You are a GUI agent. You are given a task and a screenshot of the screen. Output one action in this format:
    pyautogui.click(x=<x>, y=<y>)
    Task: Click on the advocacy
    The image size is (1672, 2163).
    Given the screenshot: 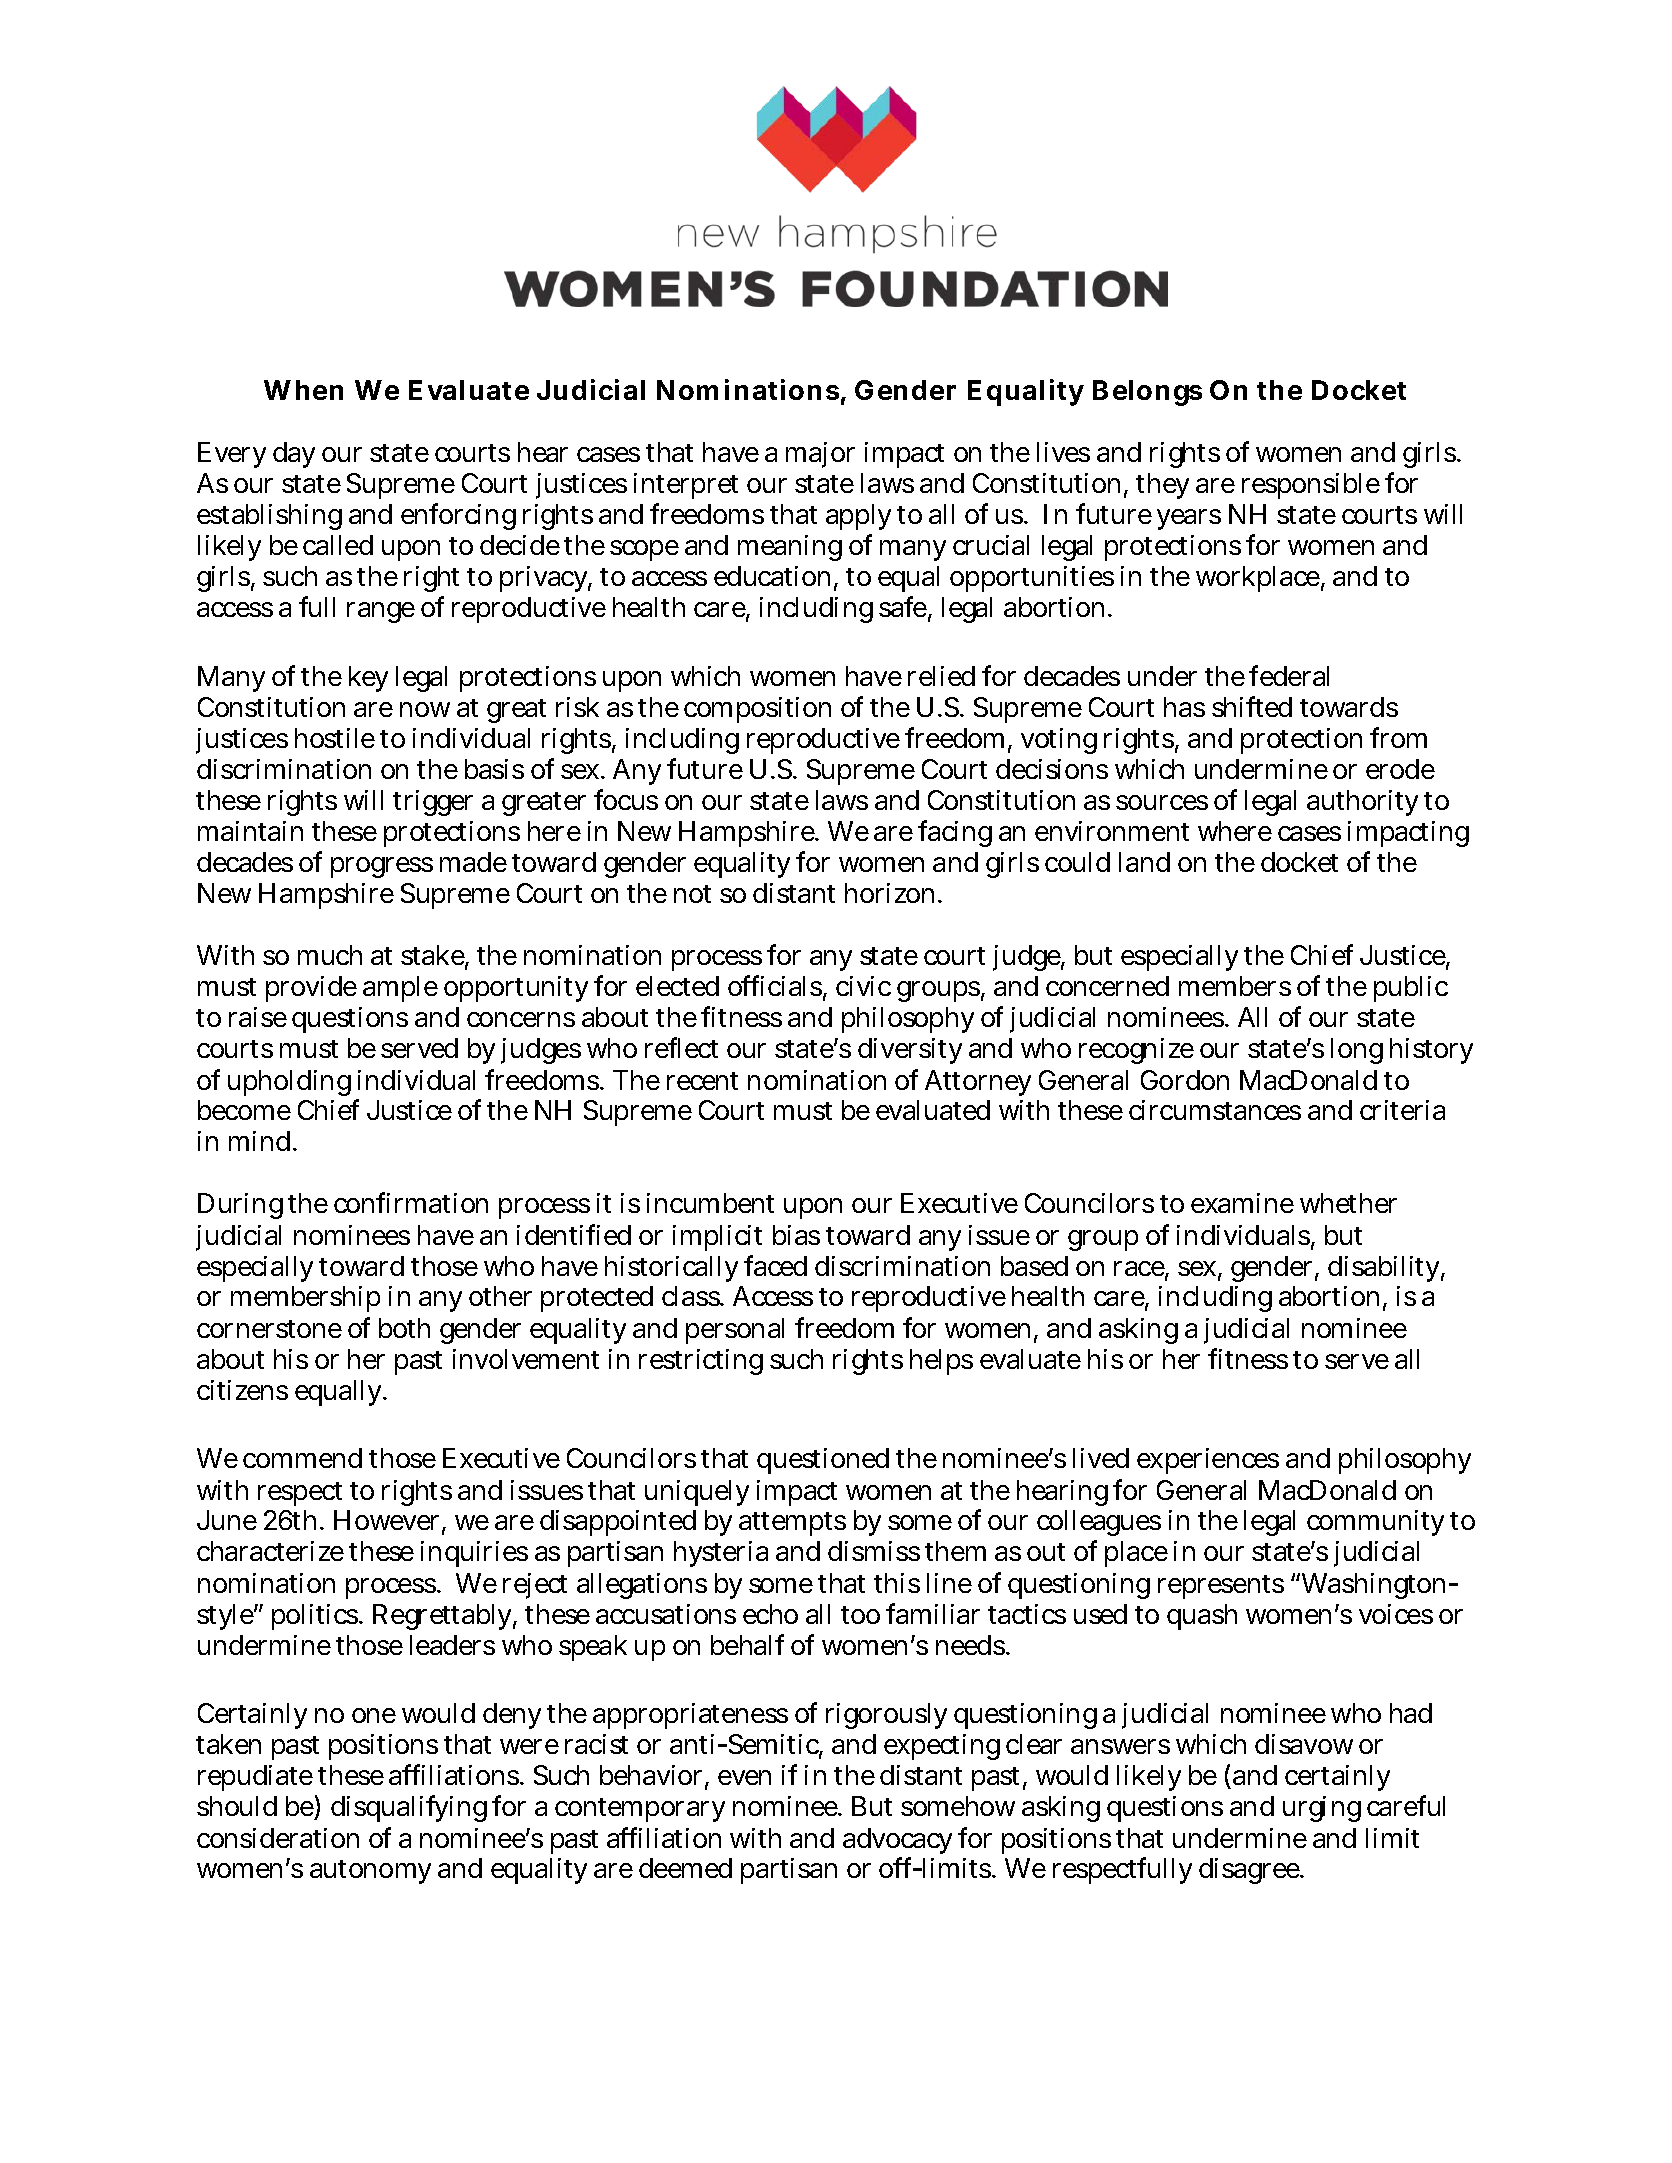 What is the action you would take?
    pyautogui.click(x=897, y=1841)
